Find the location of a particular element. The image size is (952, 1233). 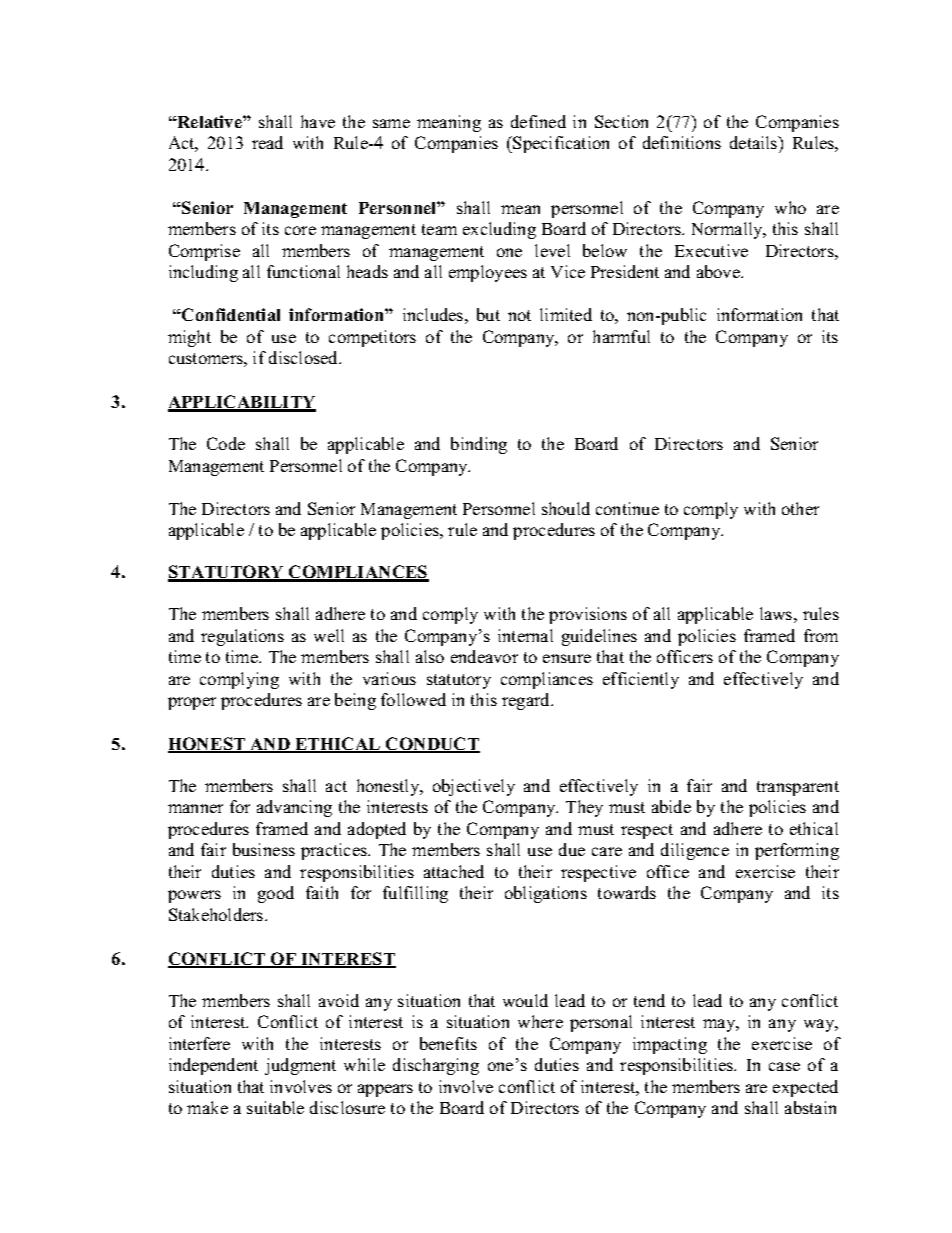

defined is located at coordinates (538, 121).
